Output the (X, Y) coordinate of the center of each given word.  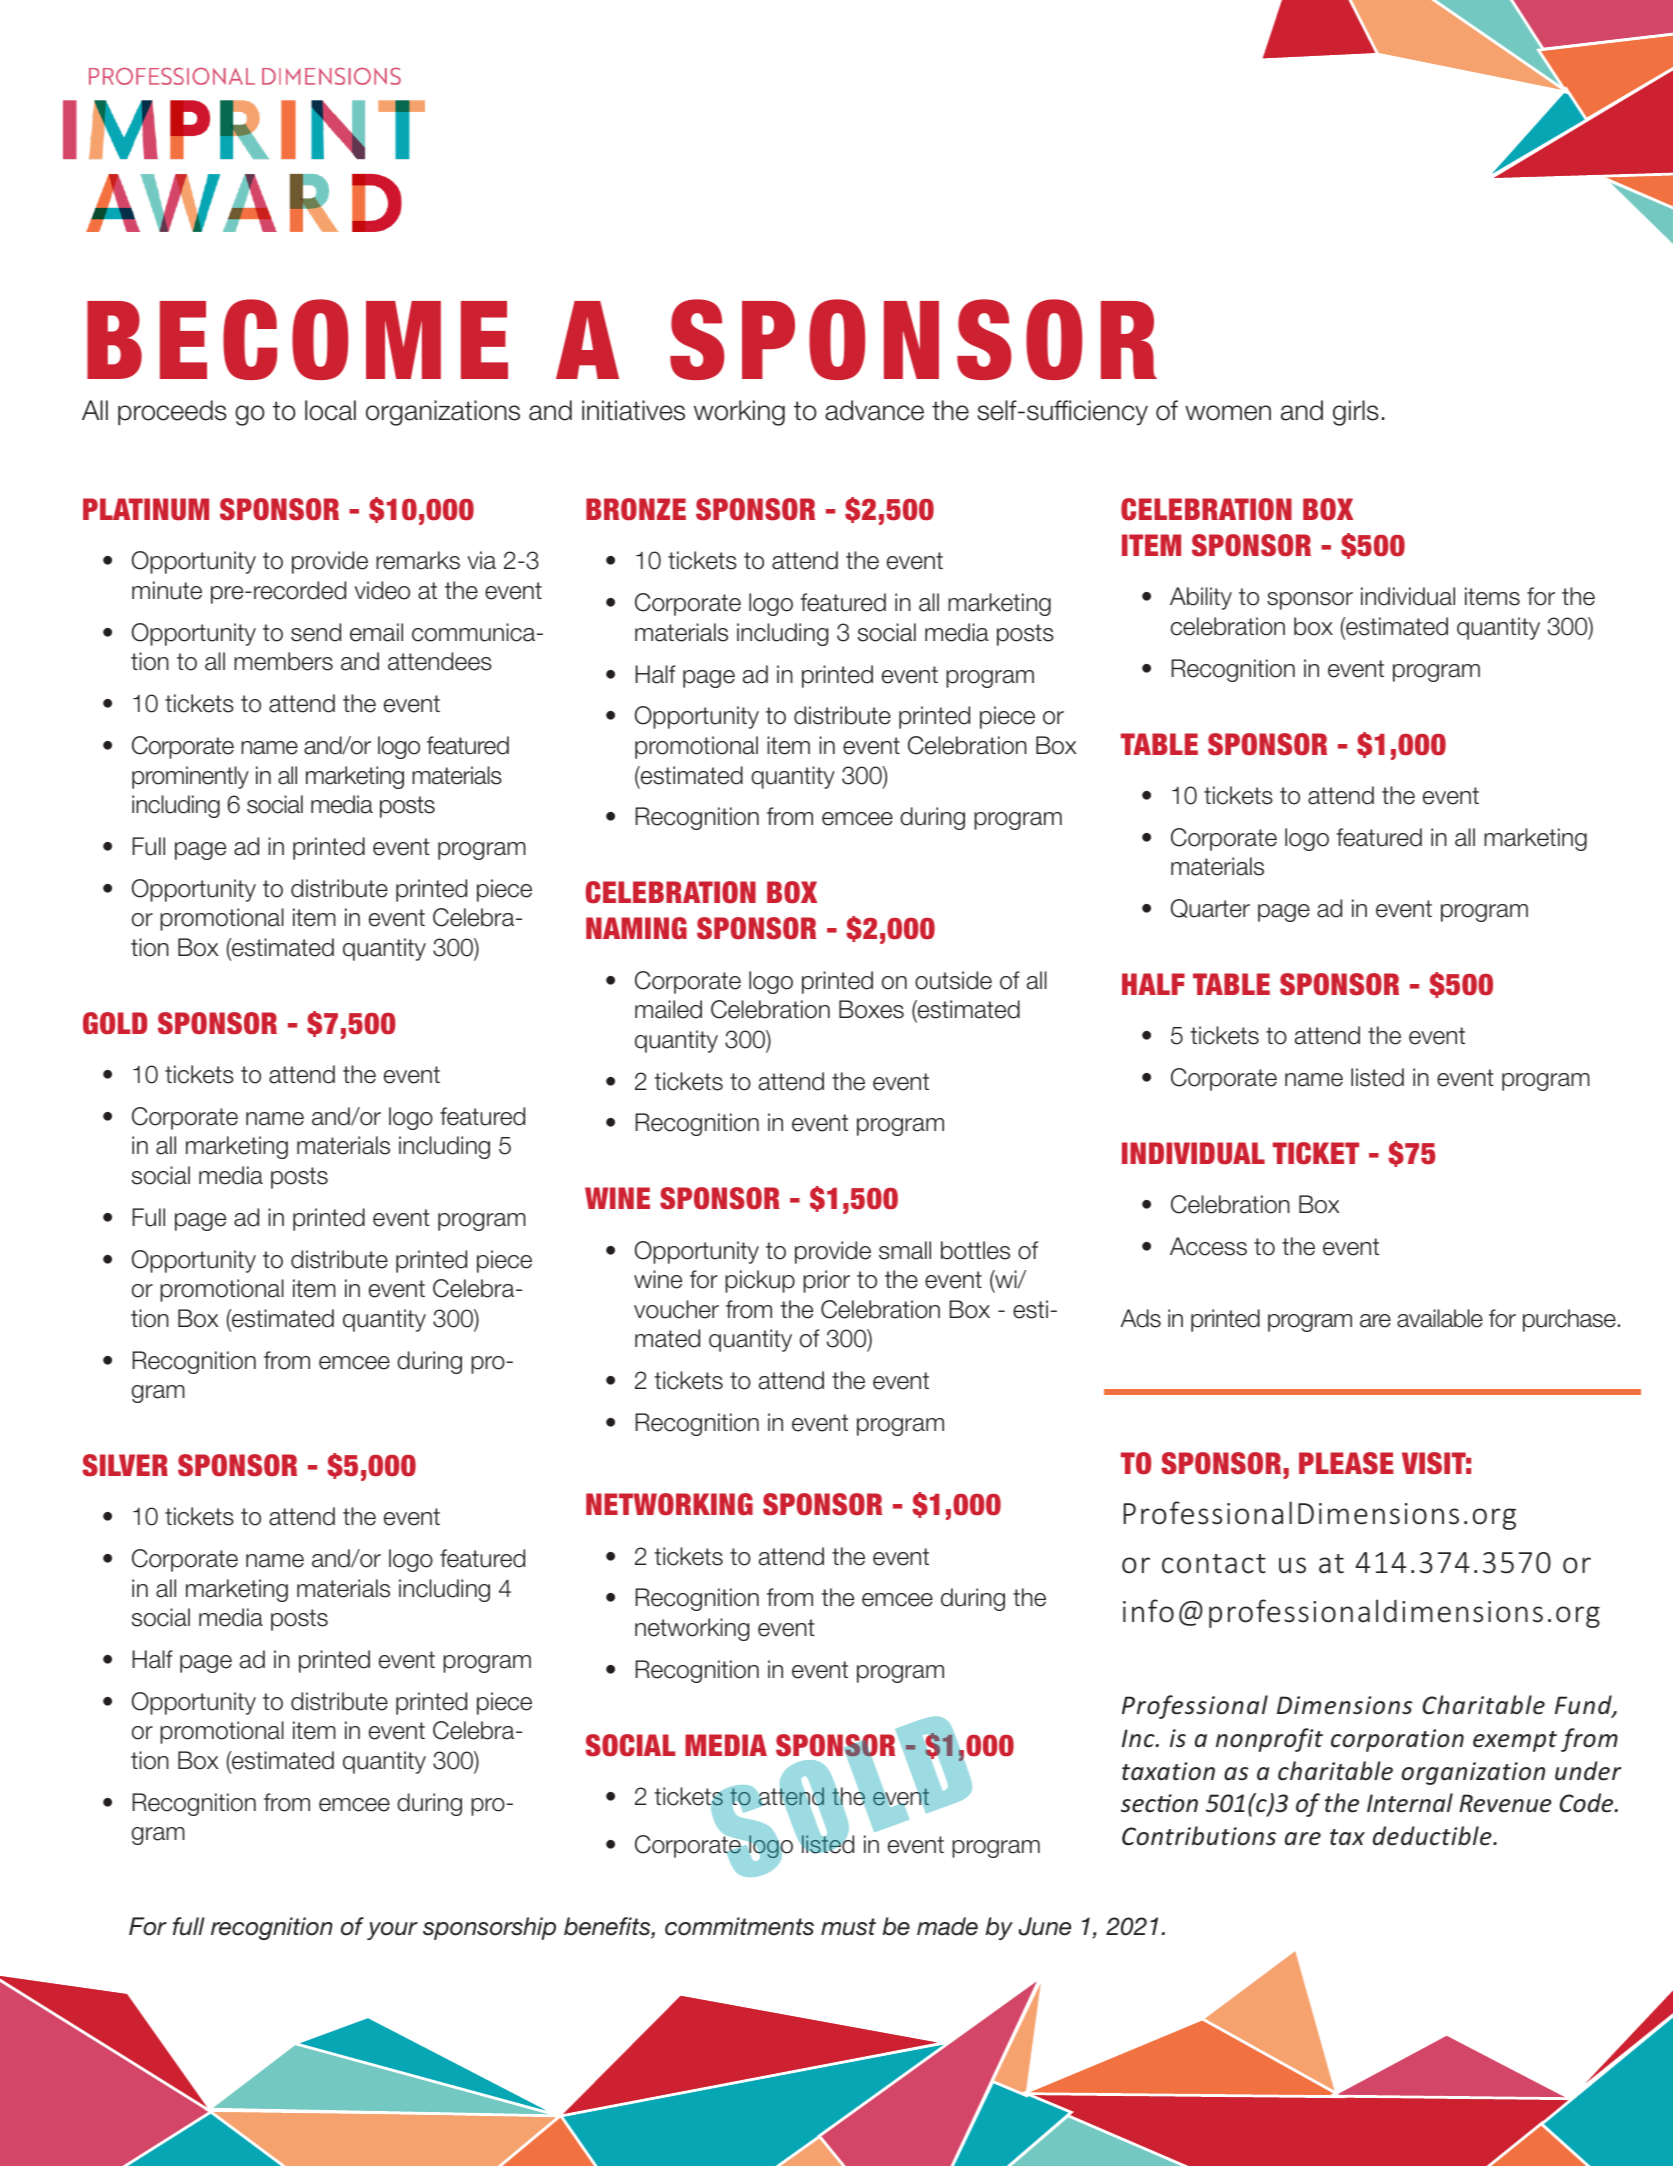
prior (826, 1281)
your (392, 1931)
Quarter (1210, 908)
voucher (676, 1309)
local (330, 410)
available (1440, 1318)
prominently (190, 777)
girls (1356, 413)
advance (874, 410)
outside (953, 980)
